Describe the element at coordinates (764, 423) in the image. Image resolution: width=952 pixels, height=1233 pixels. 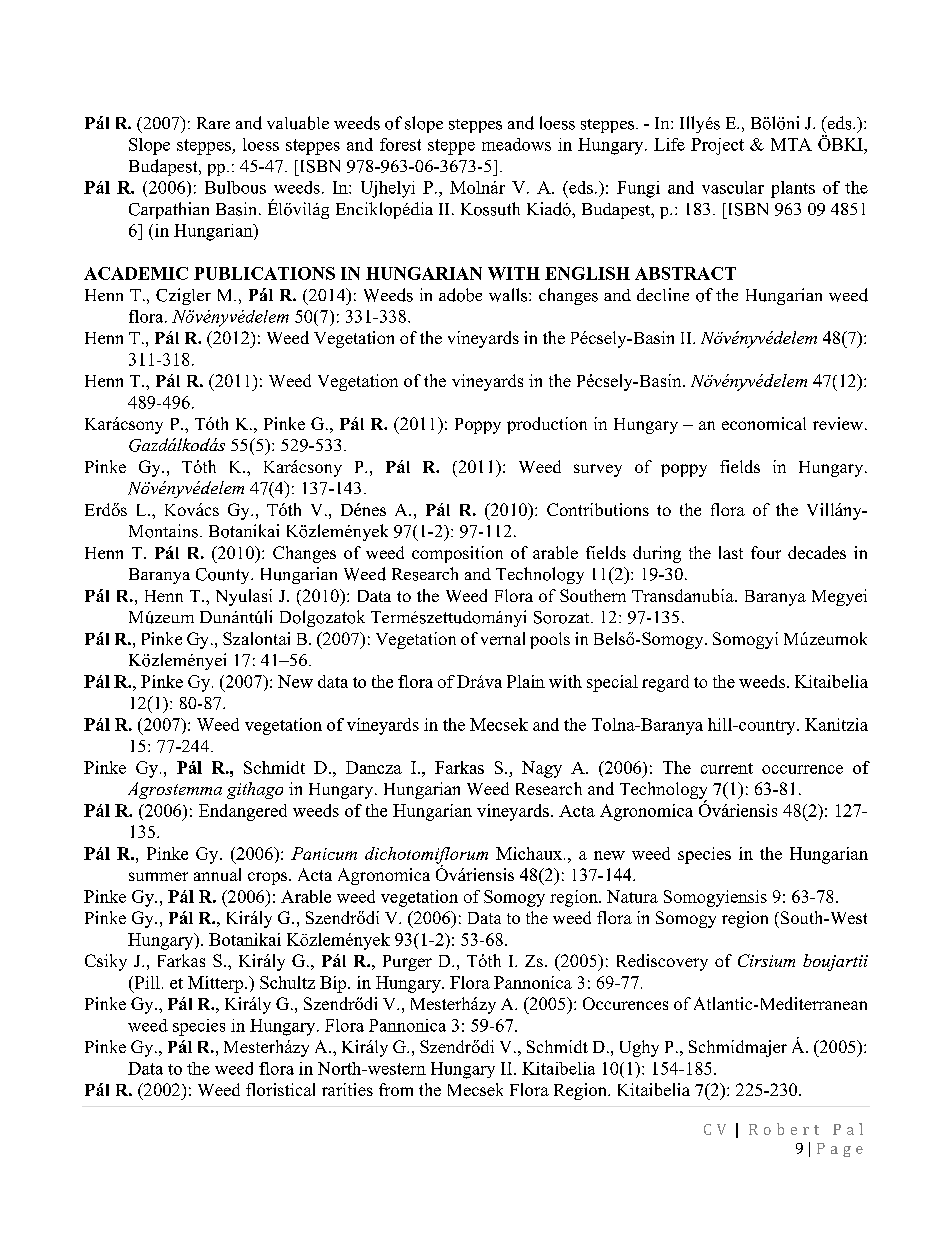
I see `economical` at that location.
